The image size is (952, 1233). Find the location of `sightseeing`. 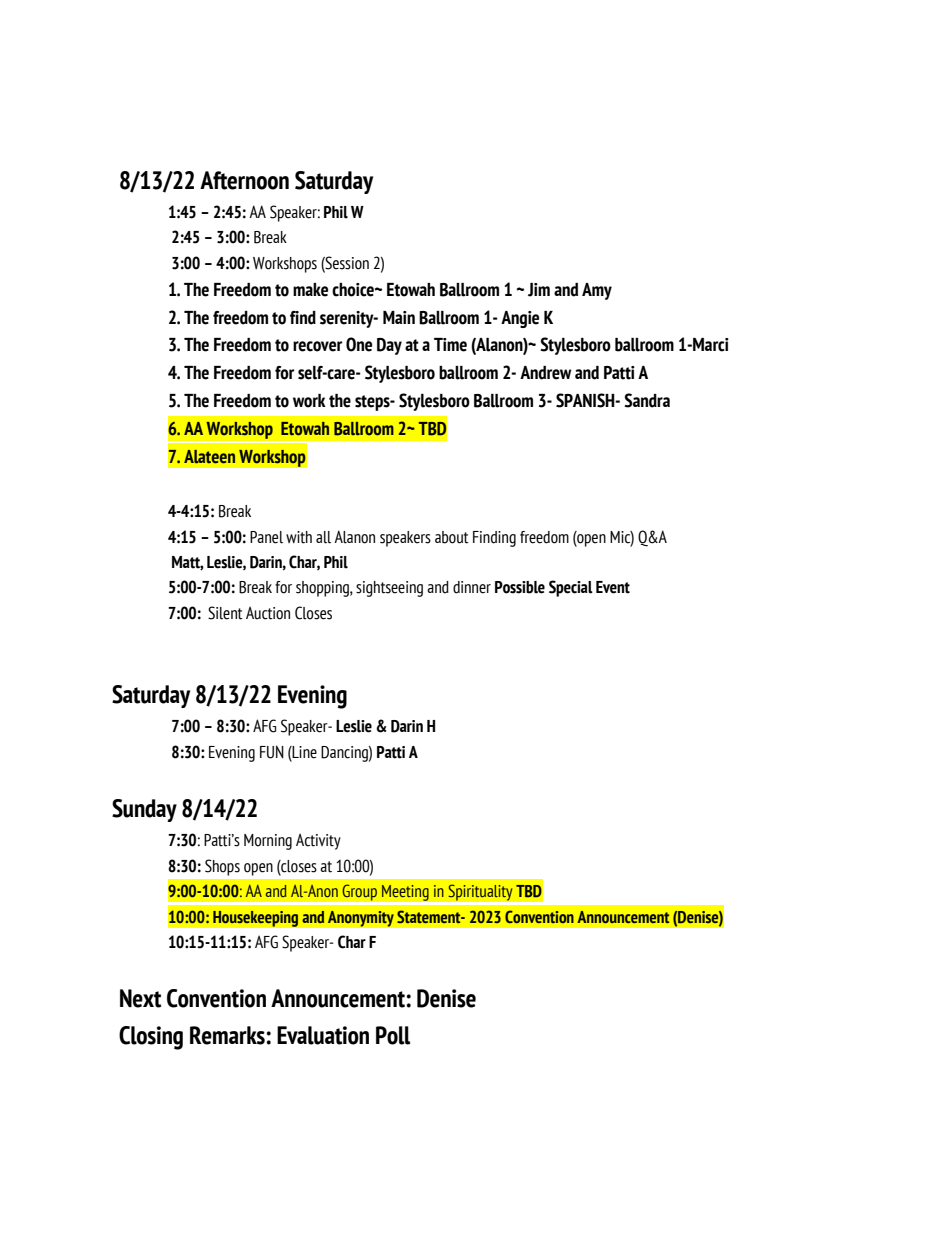

sightseeing is located at coordinates (389, 589).
